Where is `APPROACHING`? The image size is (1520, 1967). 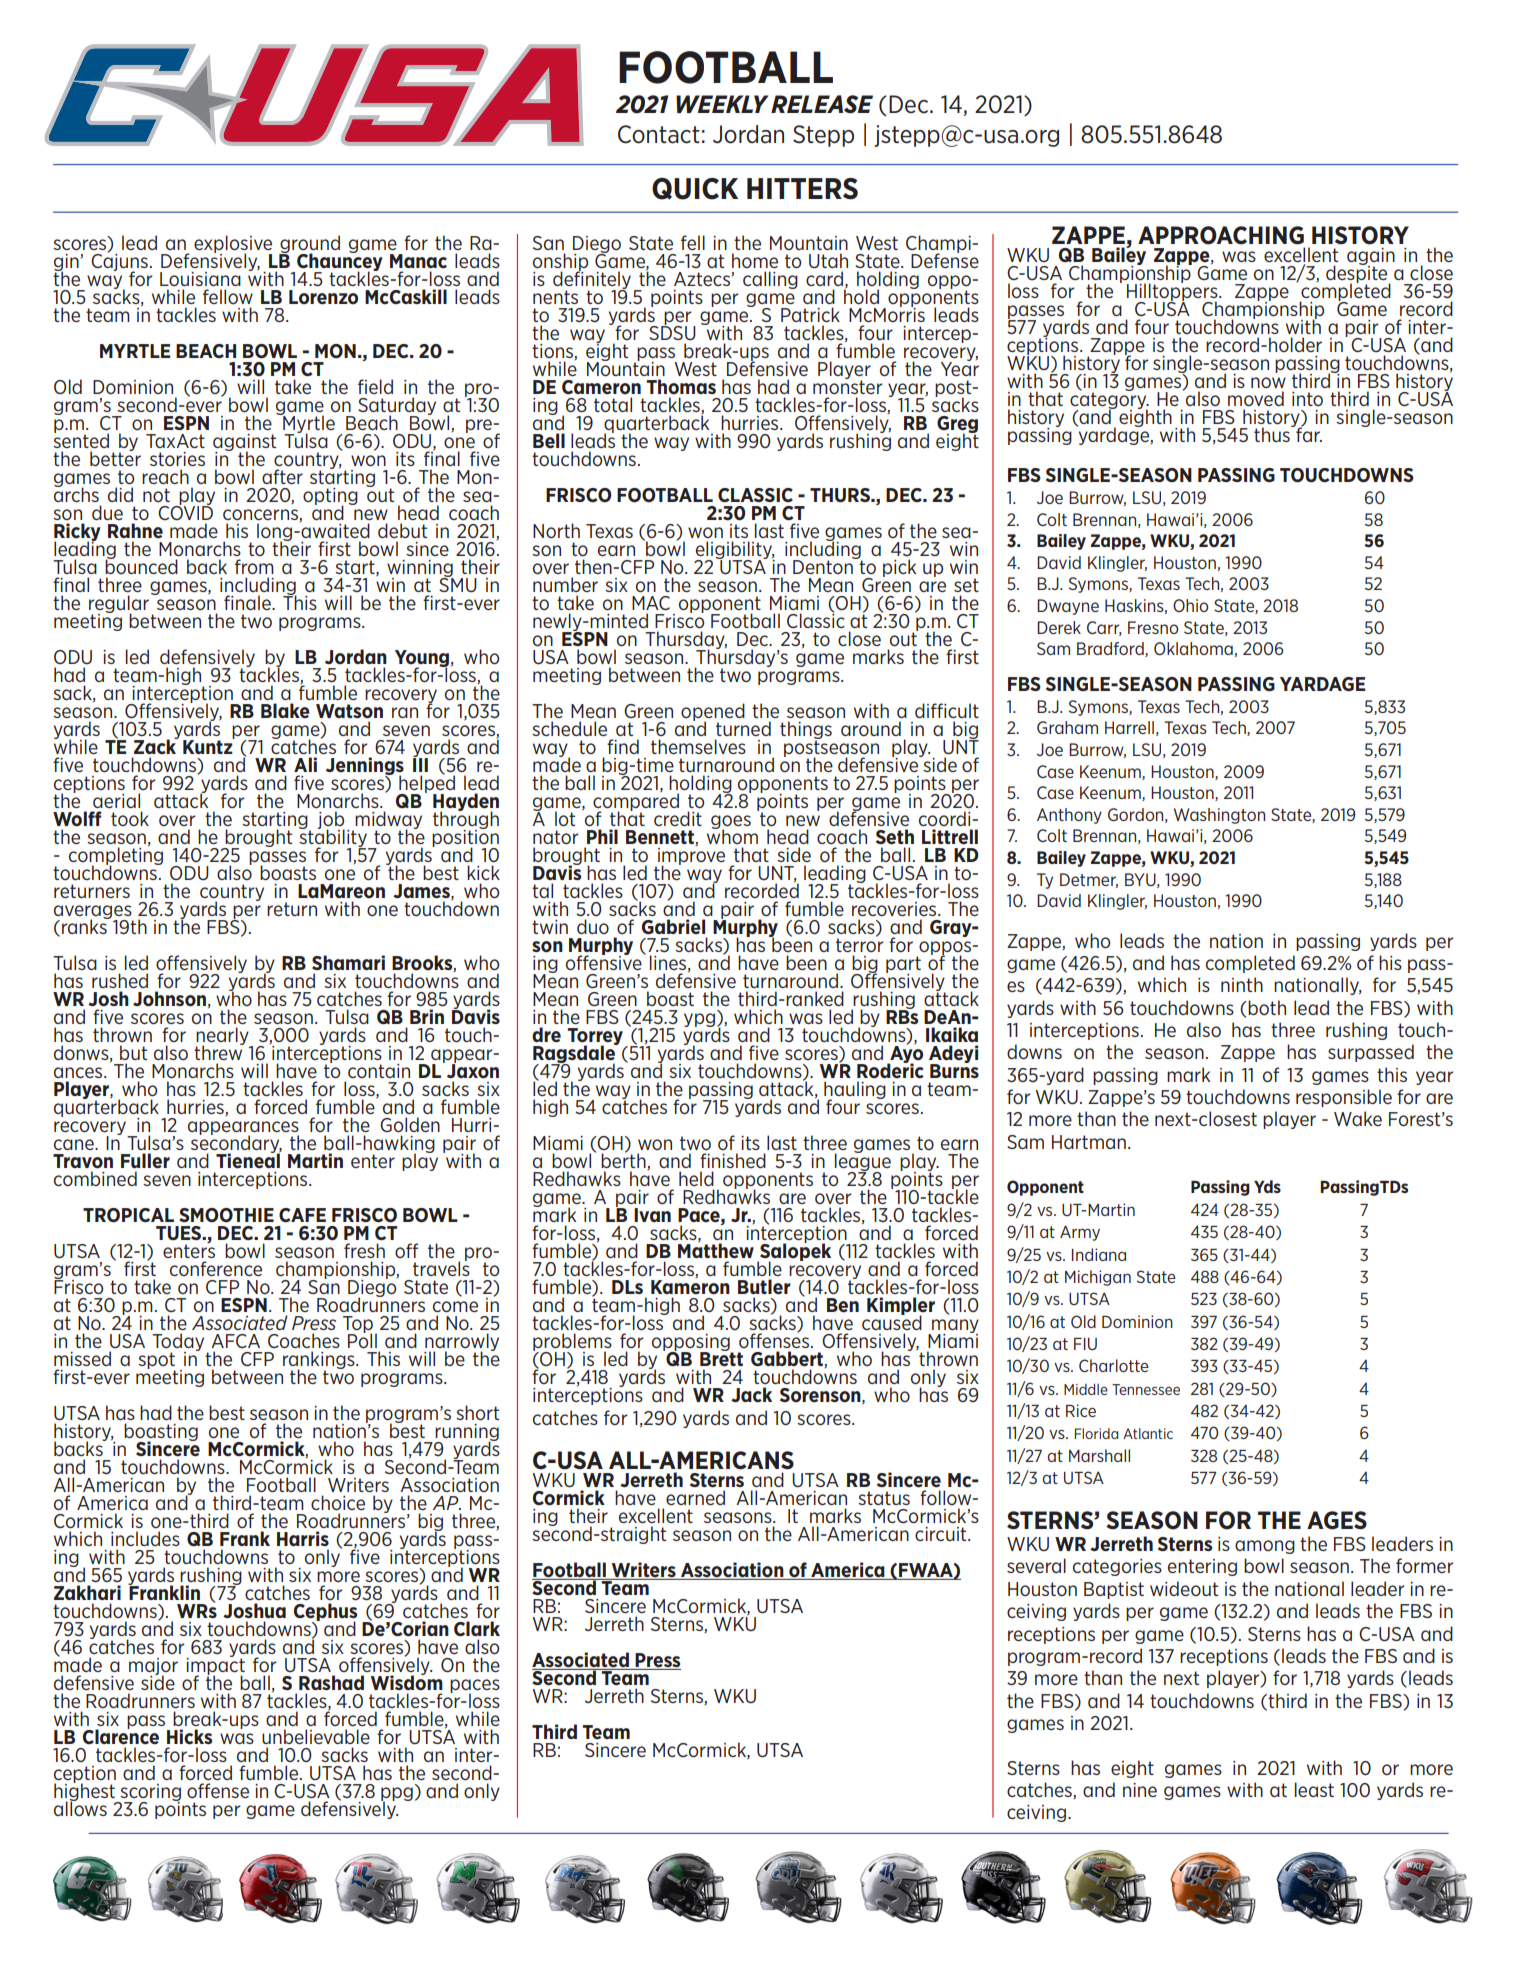 APPROACHING is located at coordinates (1221, 235).
